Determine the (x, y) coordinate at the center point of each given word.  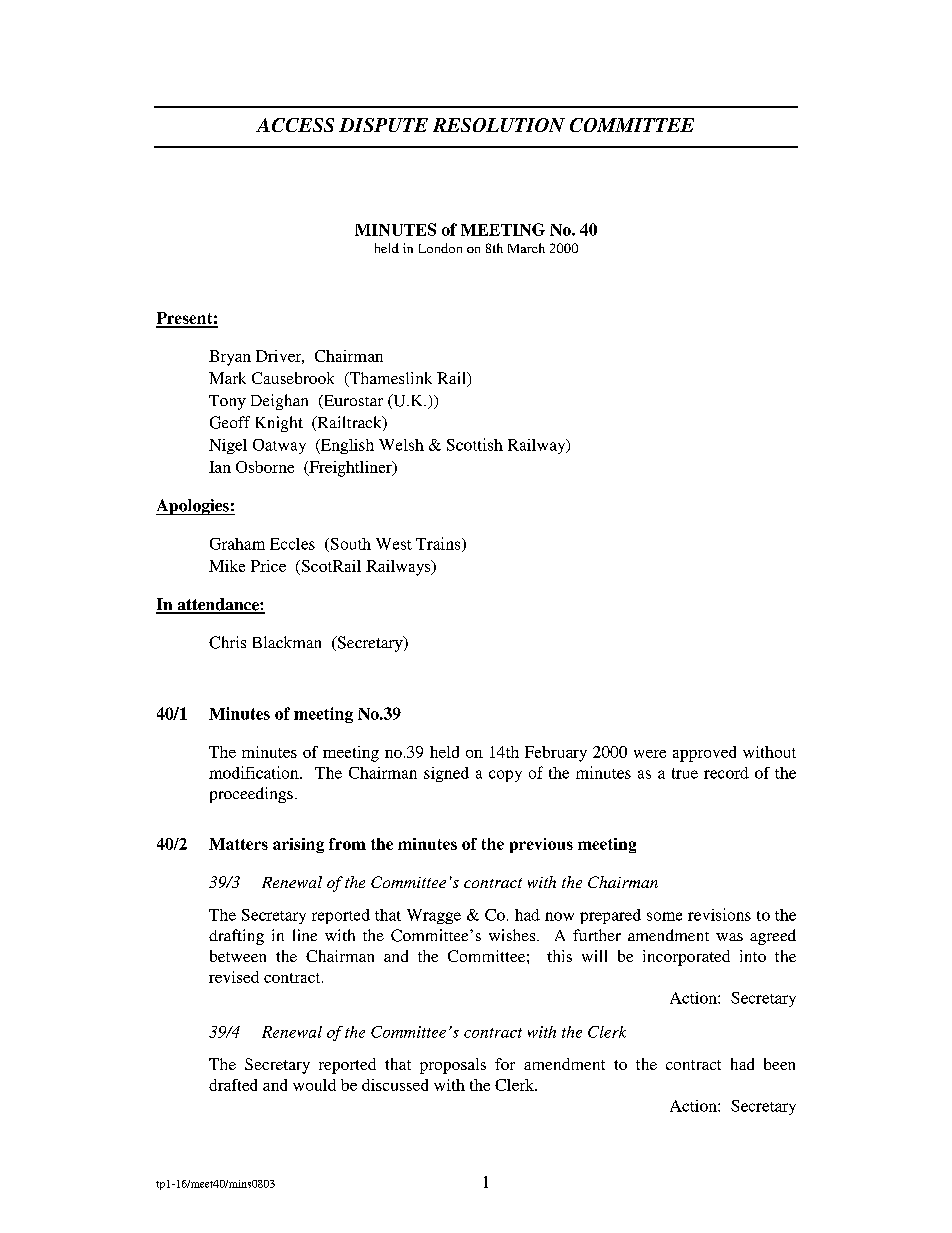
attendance (218, 605)
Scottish (475, 444)
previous (541, 845)
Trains (439, 544)
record (726, 773)
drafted (233, 1085)
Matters (238, 844)
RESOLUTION (499, 125)
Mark (227, 378)
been (779, 1064)
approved (704, 754)
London (440, 248)
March (526, 248)
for (505, 1064)
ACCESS (295, 125)
